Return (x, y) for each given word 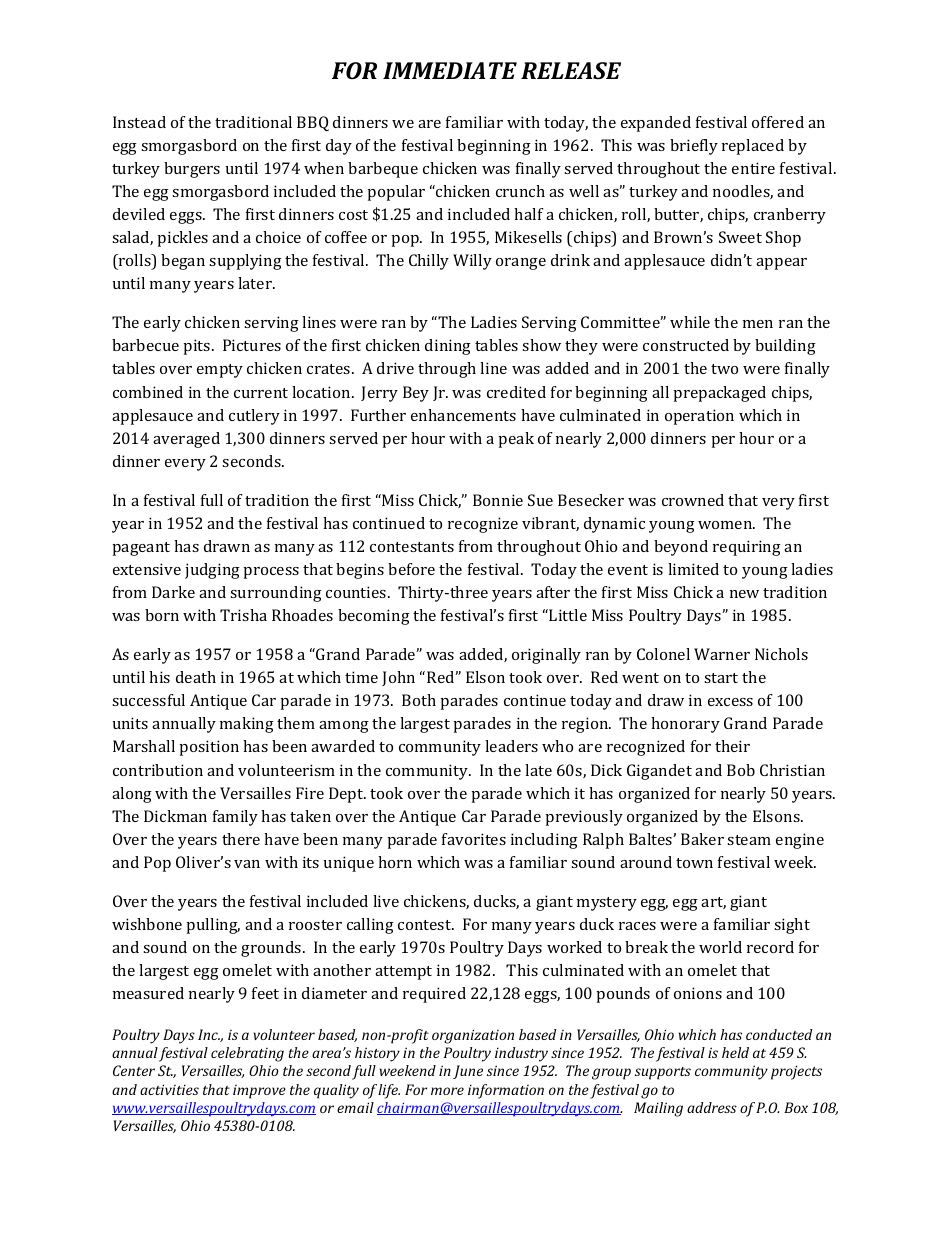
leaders (511, 746)
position (209, 748)
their (732, 746)
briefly (694, 147)
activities (169, 1089)
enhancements (463, 415)
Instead (139, 122)
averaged (186, 440)
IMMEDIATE (450, 70)
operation (699, 417)
